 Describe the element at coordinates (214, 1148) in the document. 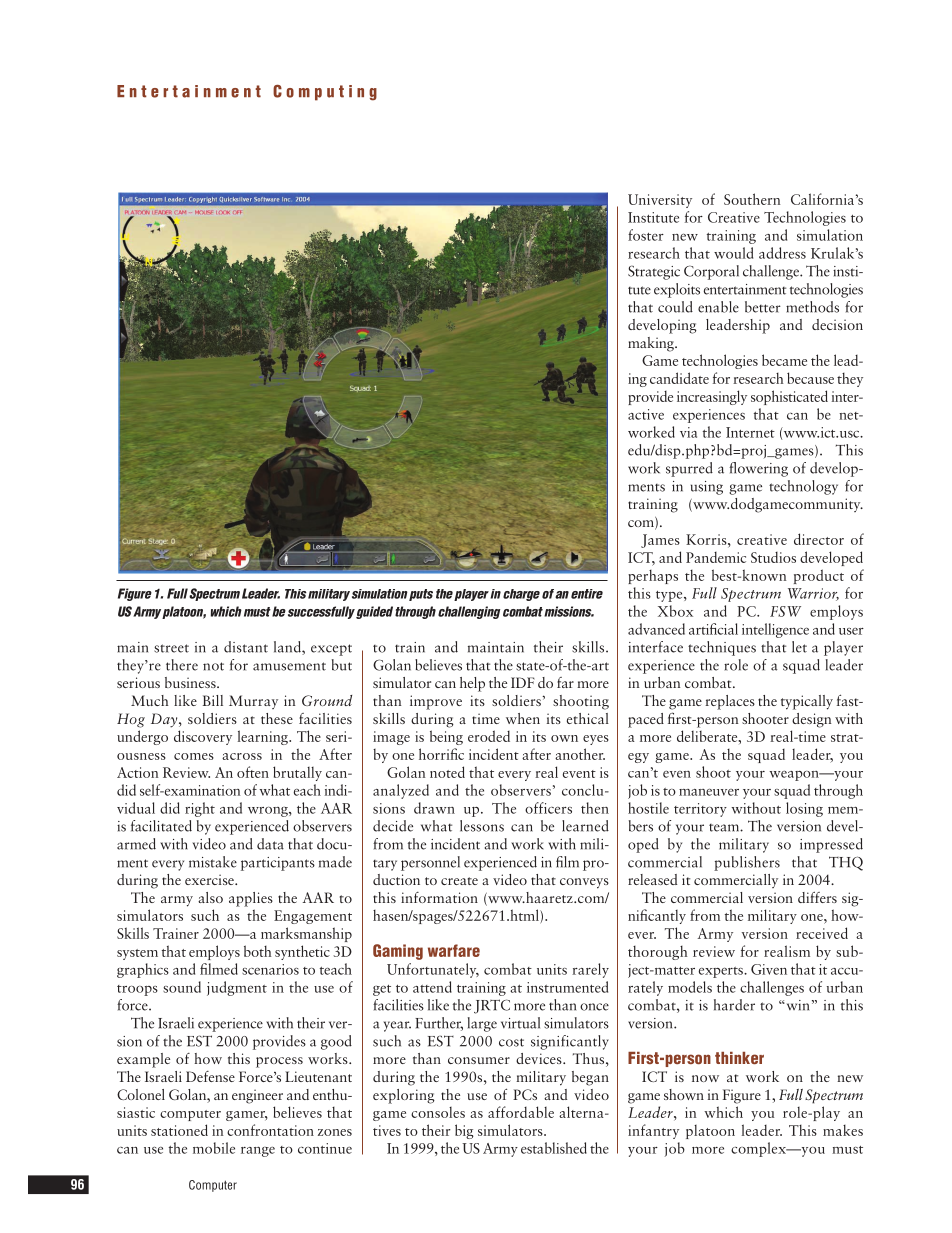

I see `mobile` at that location.
